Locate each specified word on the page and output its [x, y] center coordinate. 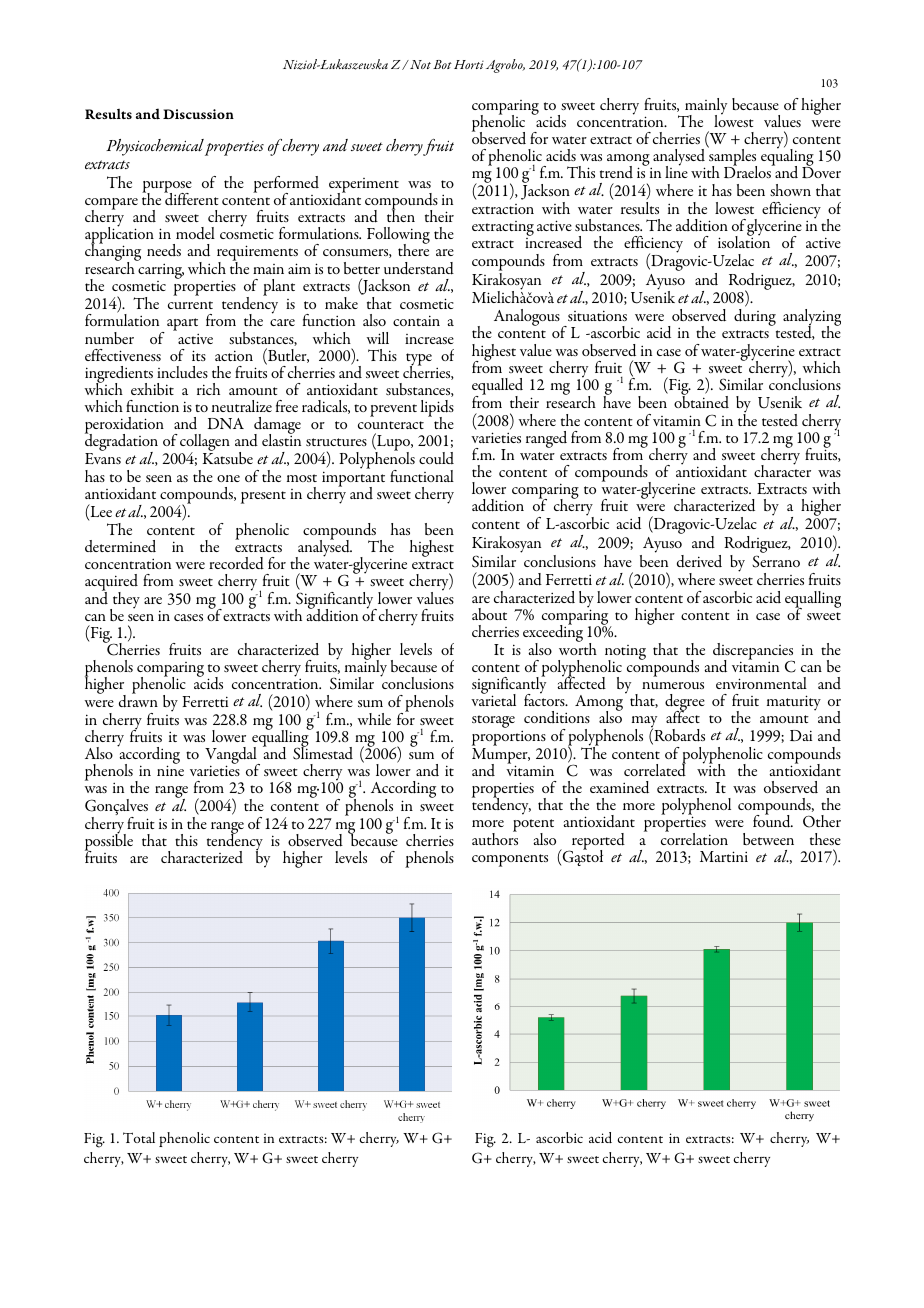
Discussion [198, 114]
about [489, 614]
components [510, 860]
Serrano [776, 561]
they [125, 601]
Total [139, 1137]
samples [732, 157]
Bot [442, 64]
